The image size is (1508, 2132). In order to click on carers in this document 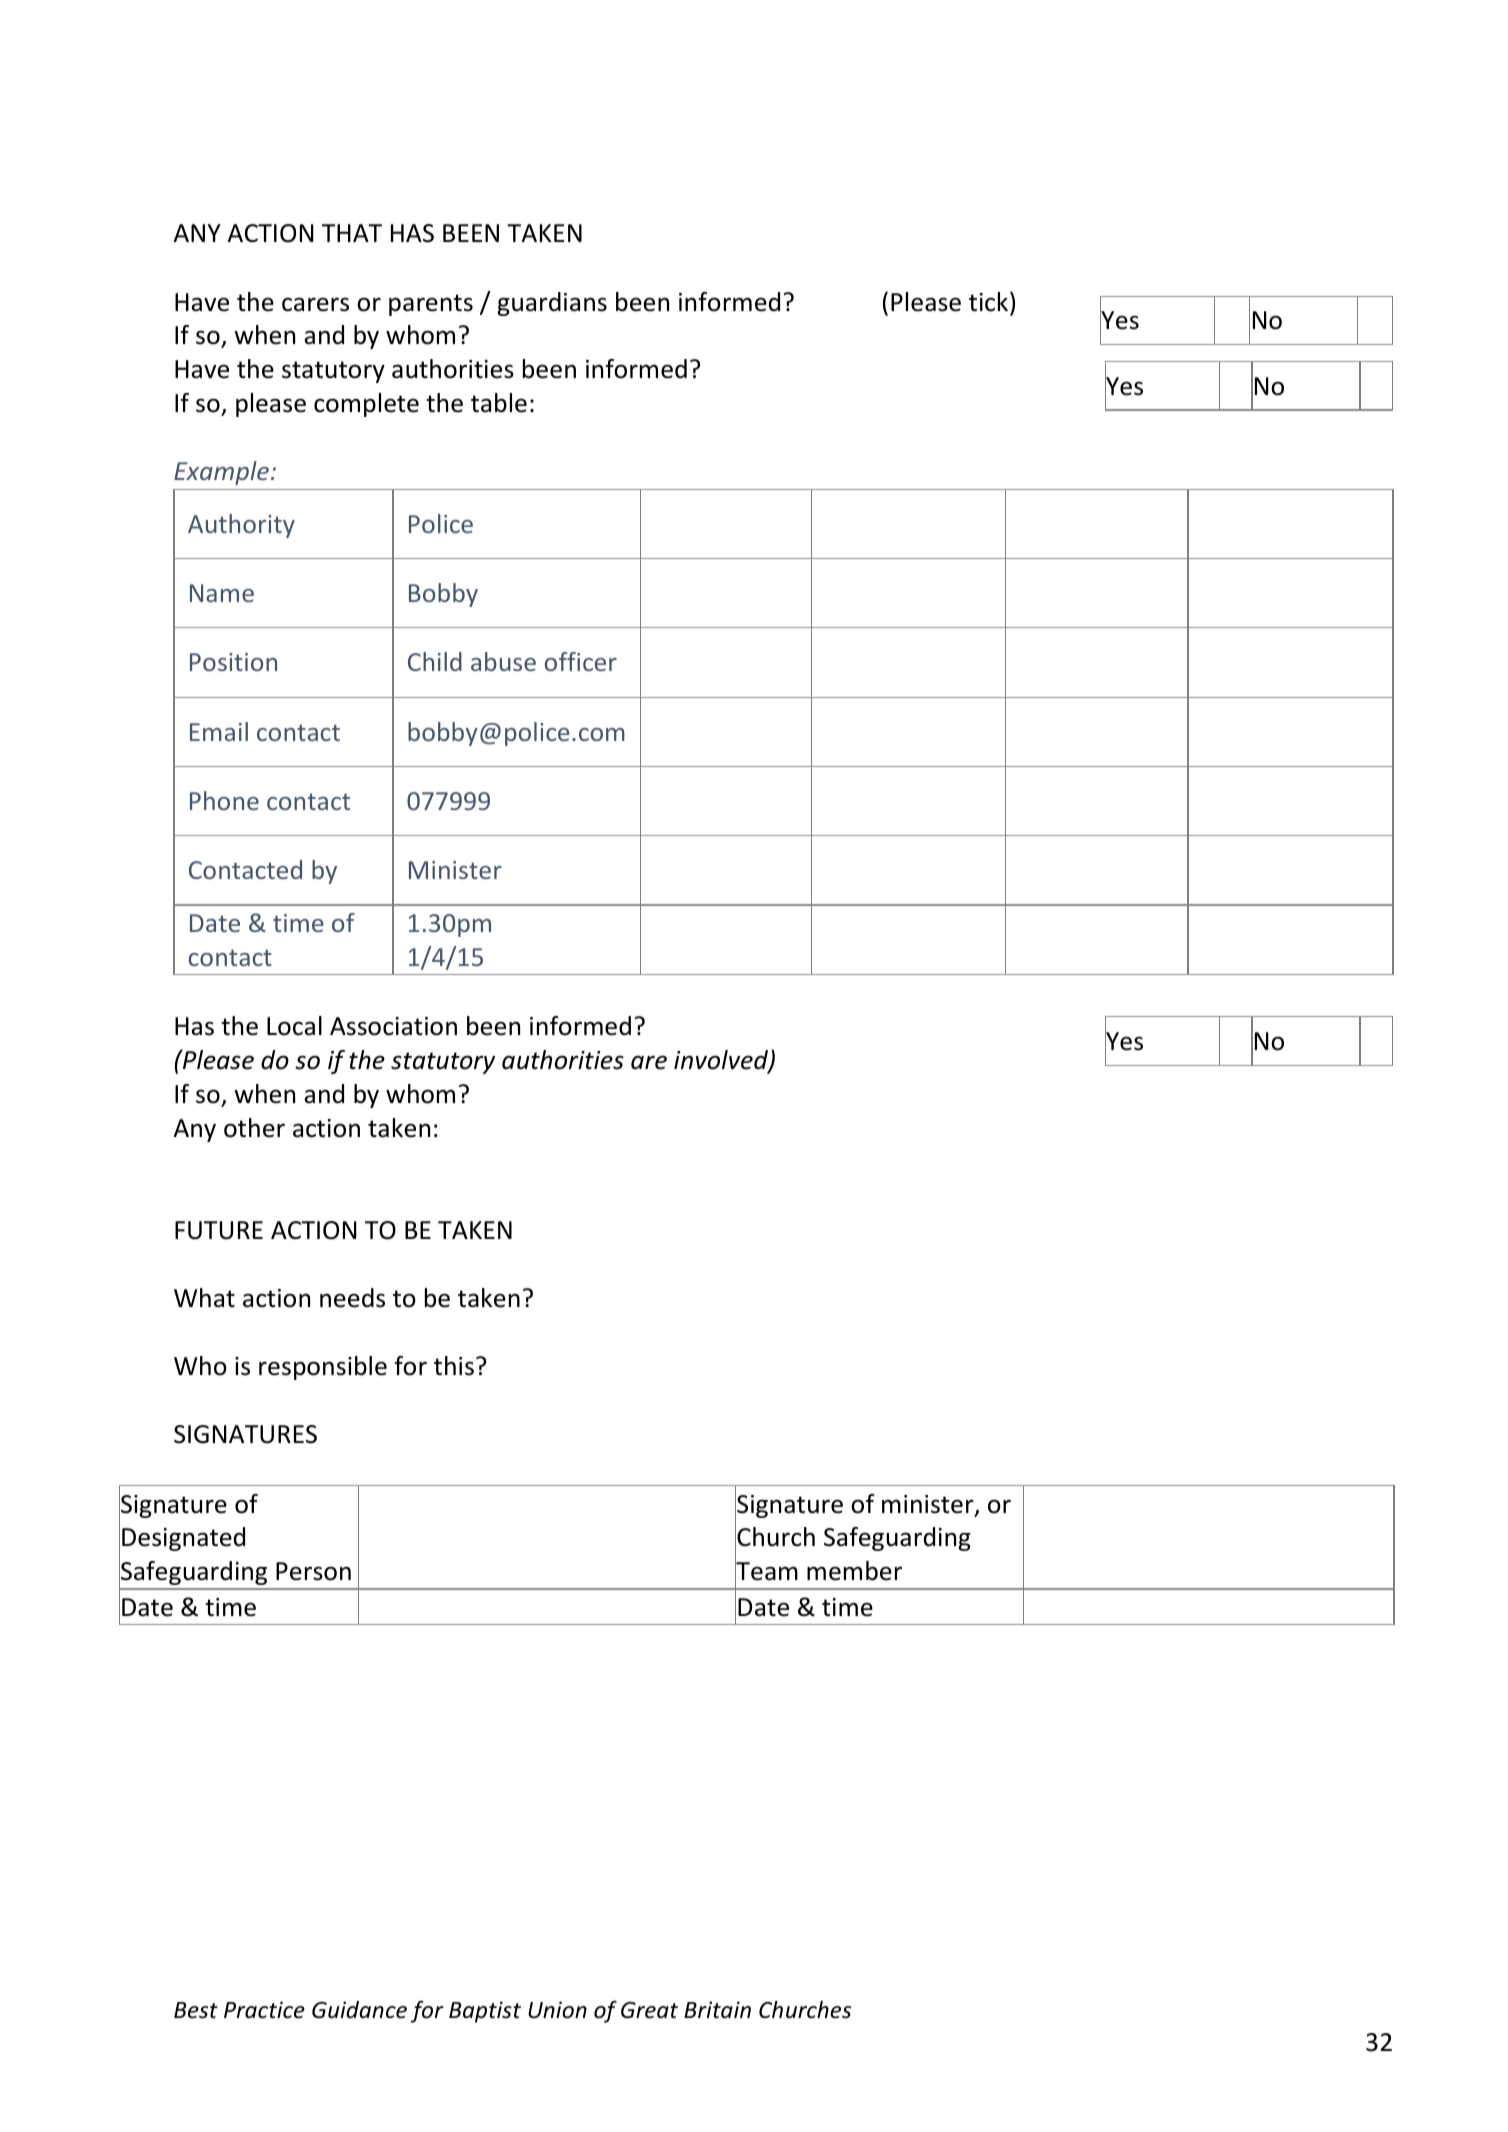, I will do `click(315, 304)`.
